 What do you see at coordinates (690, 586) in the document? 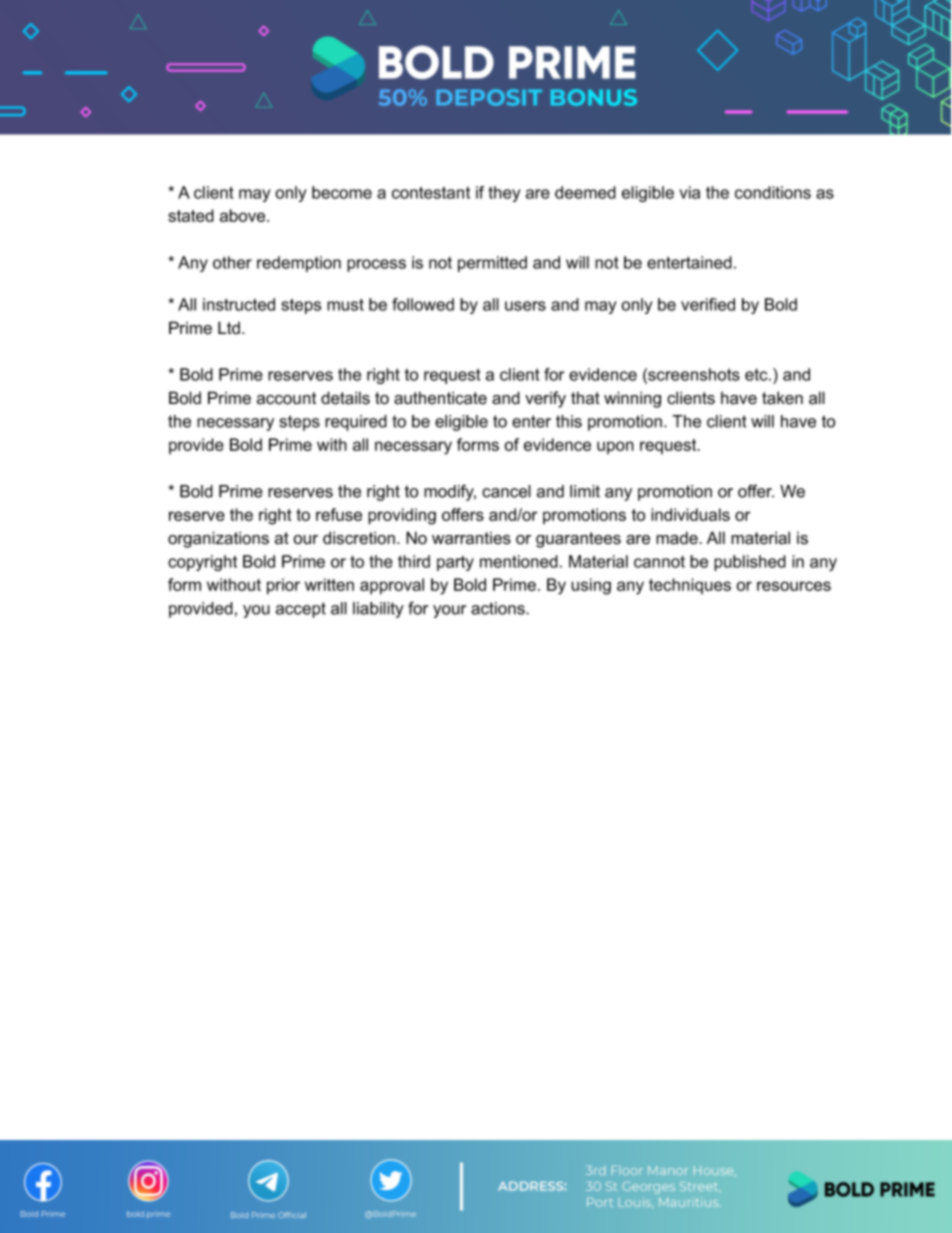
I see `techniques` at bounding box center [690, 586].
